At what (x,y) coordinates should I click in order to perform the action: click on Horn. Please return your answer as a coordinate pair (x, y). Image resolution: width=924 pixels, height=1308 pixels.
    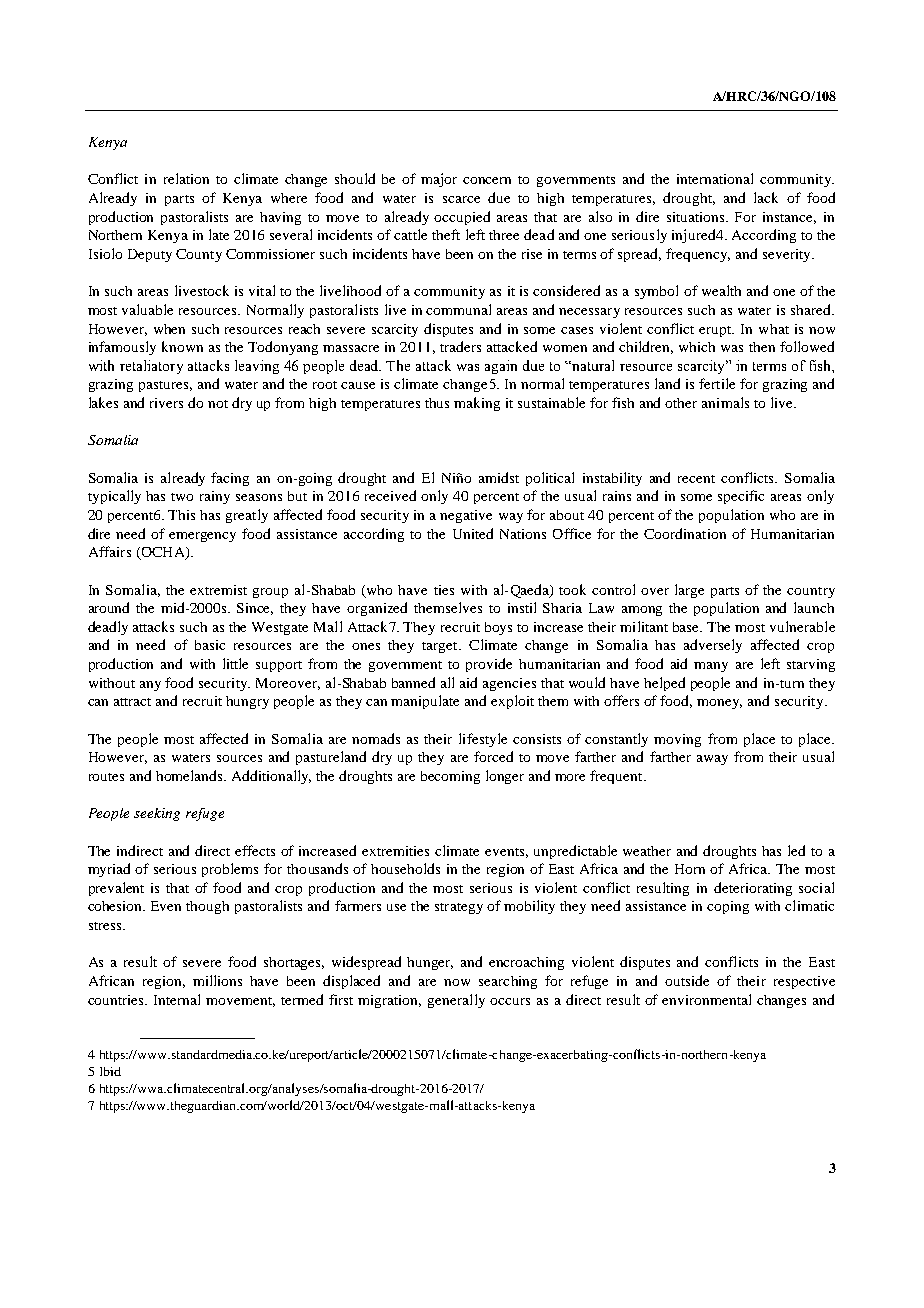
    Looking at the image, I should click on (690, 869).
